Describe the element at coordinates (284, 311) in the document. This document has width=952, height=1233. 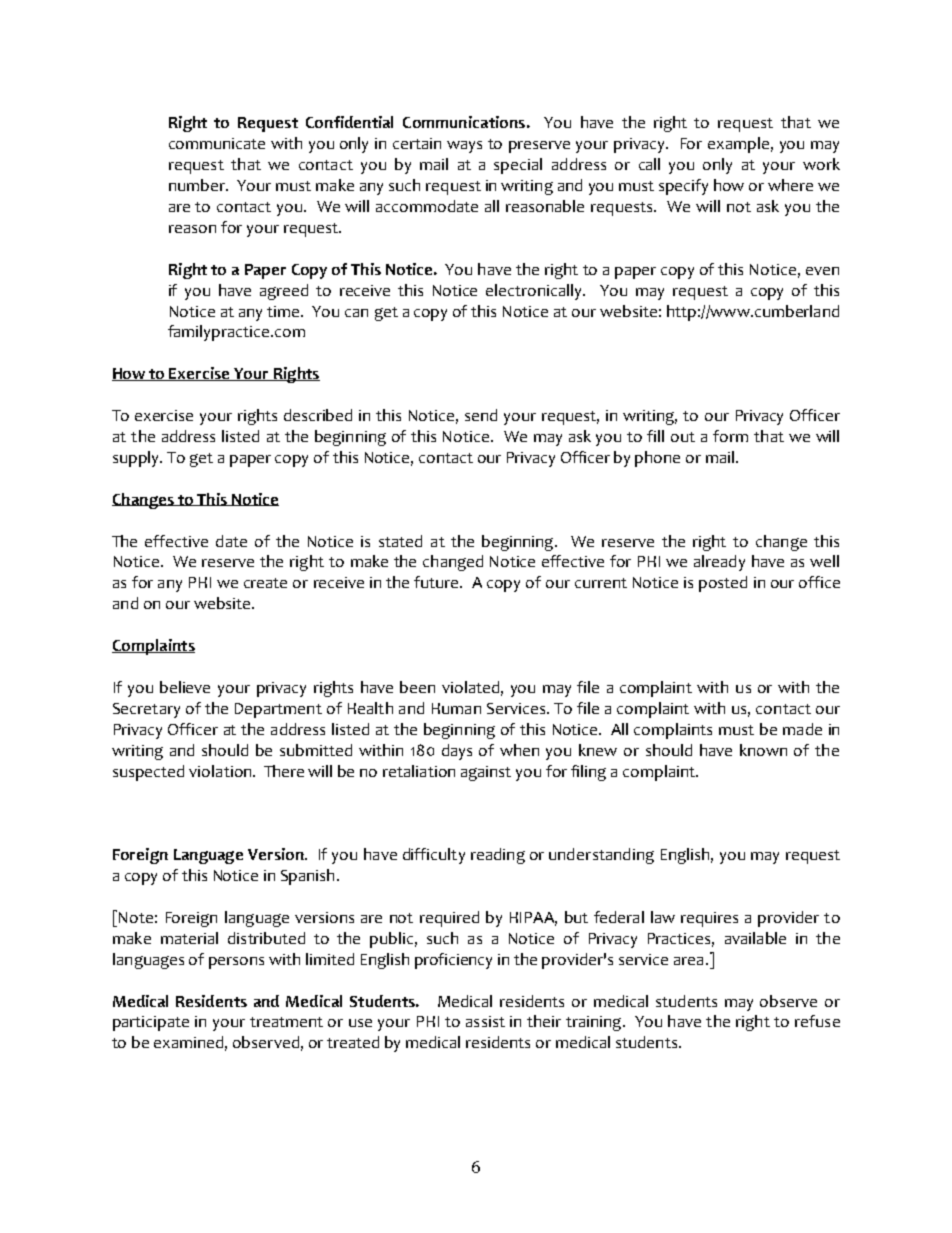
I see `time` at that location.
